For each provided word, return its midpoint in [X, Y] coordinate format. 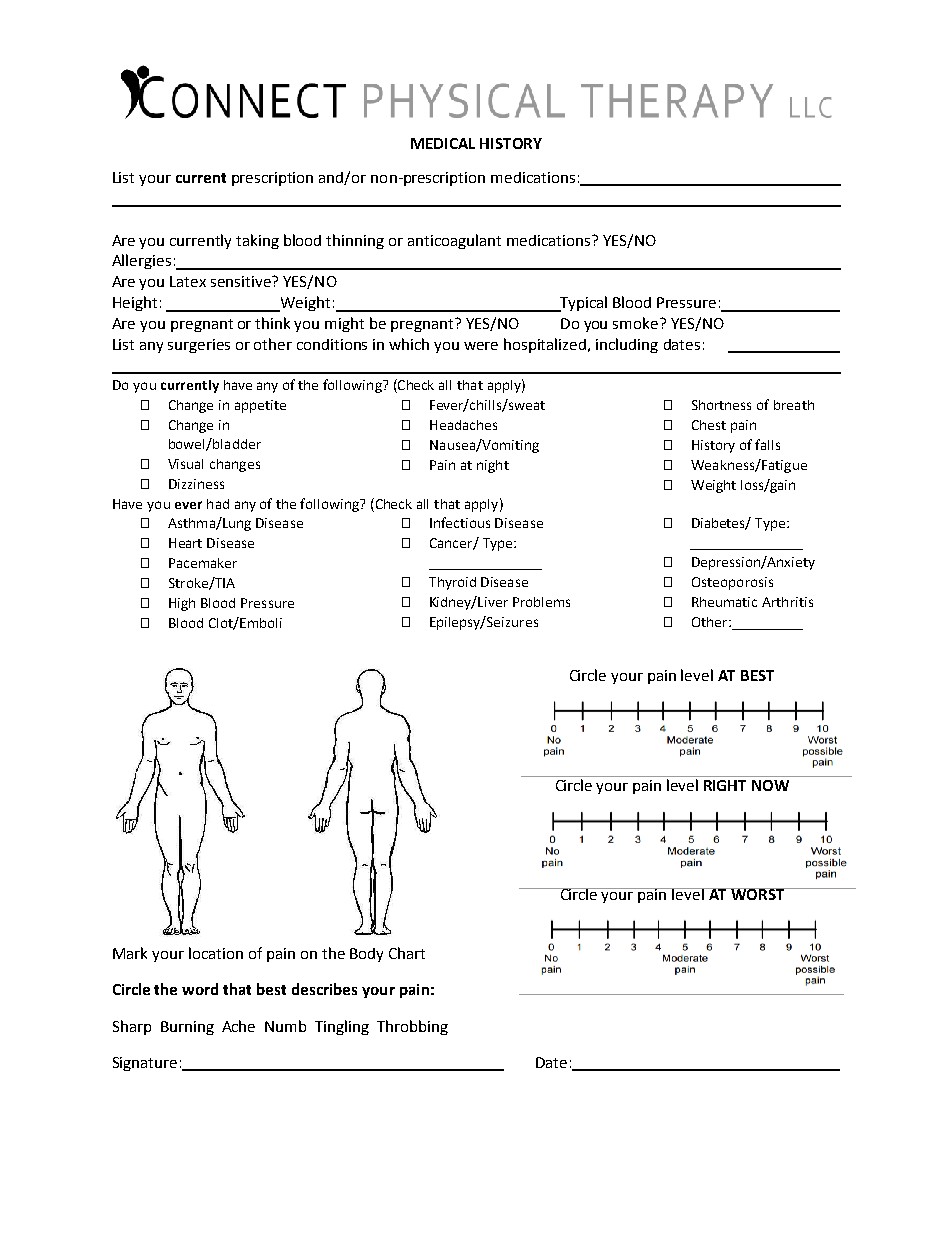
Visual [185, 464]
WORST [758, 894]
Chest [709, 425]
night [493, 466]
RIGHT [725, 785]
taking [257, 241]
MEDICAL [443, 143]
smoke [637, 323]
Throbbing [412, 1027]
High [182, 604]
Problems [541, 602]
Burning [187, 1028]
